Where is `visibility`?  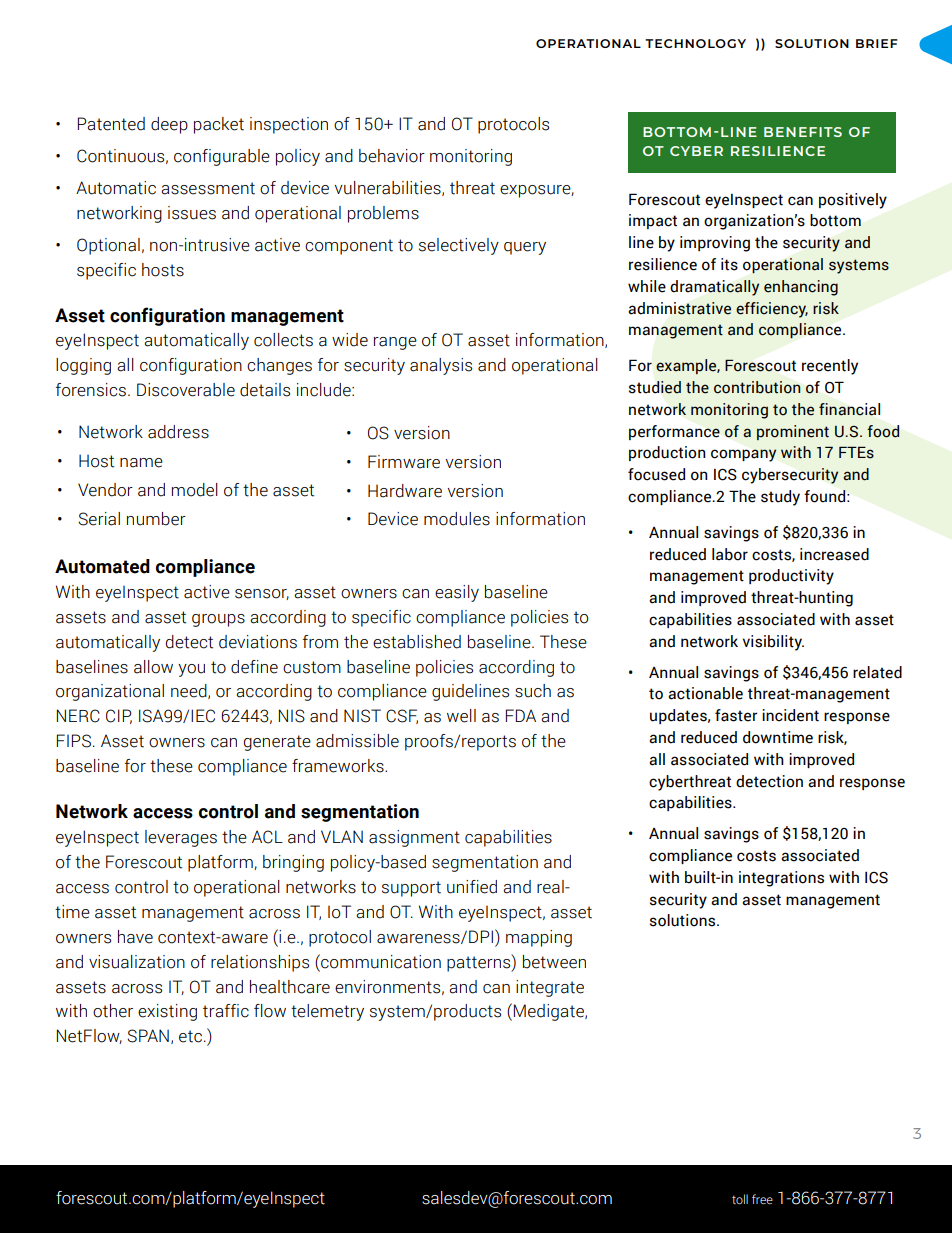
visibility is located at coordinates (773, 643).
